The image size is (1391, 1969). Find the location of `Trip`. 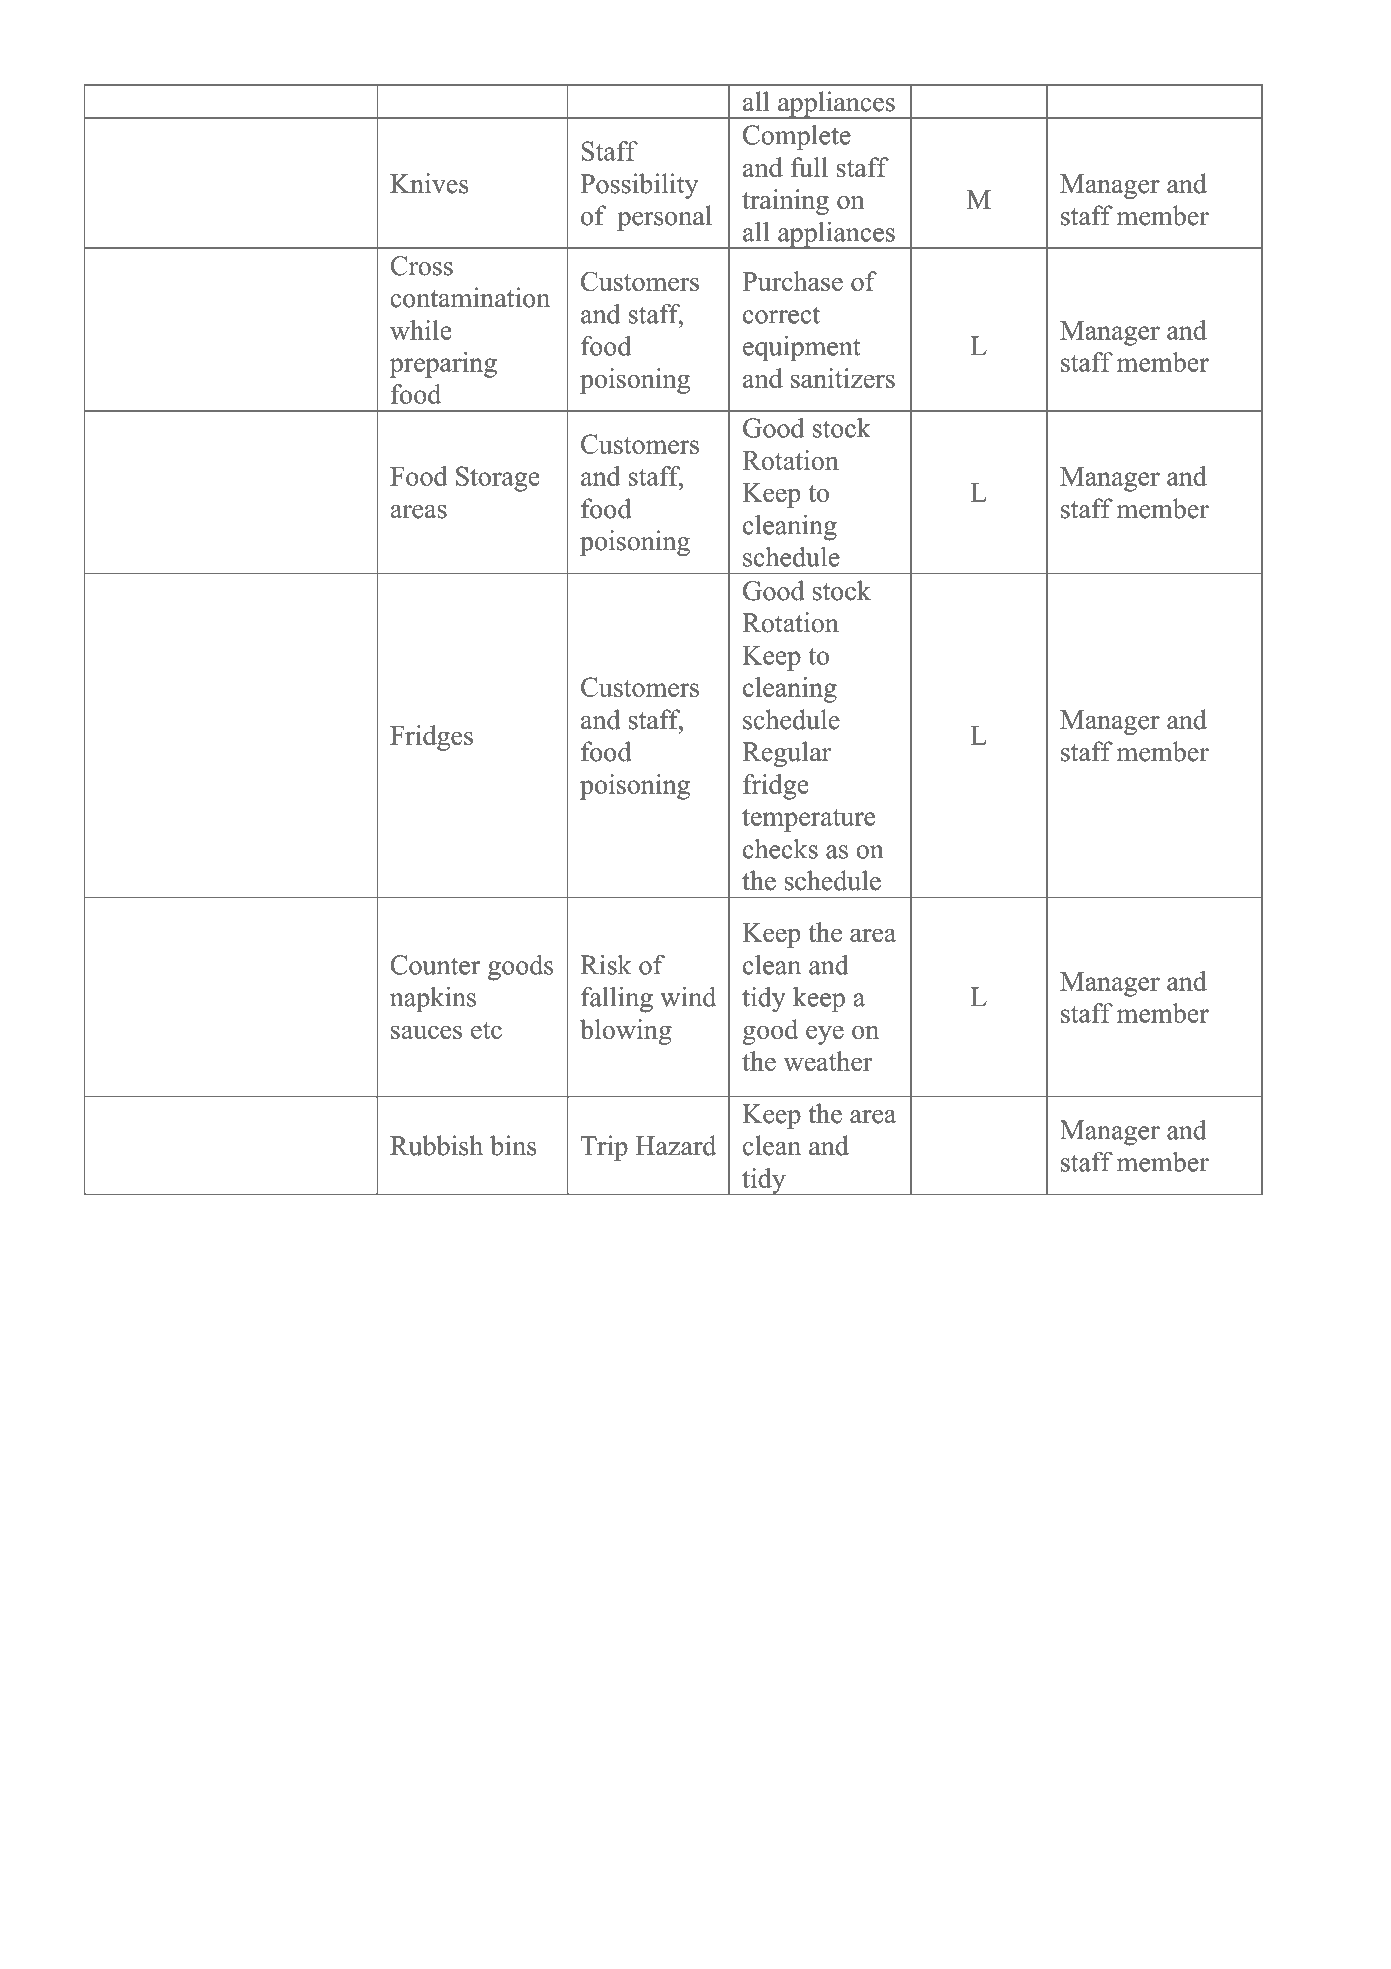

Trip is located at coordinates (604, 1148).
